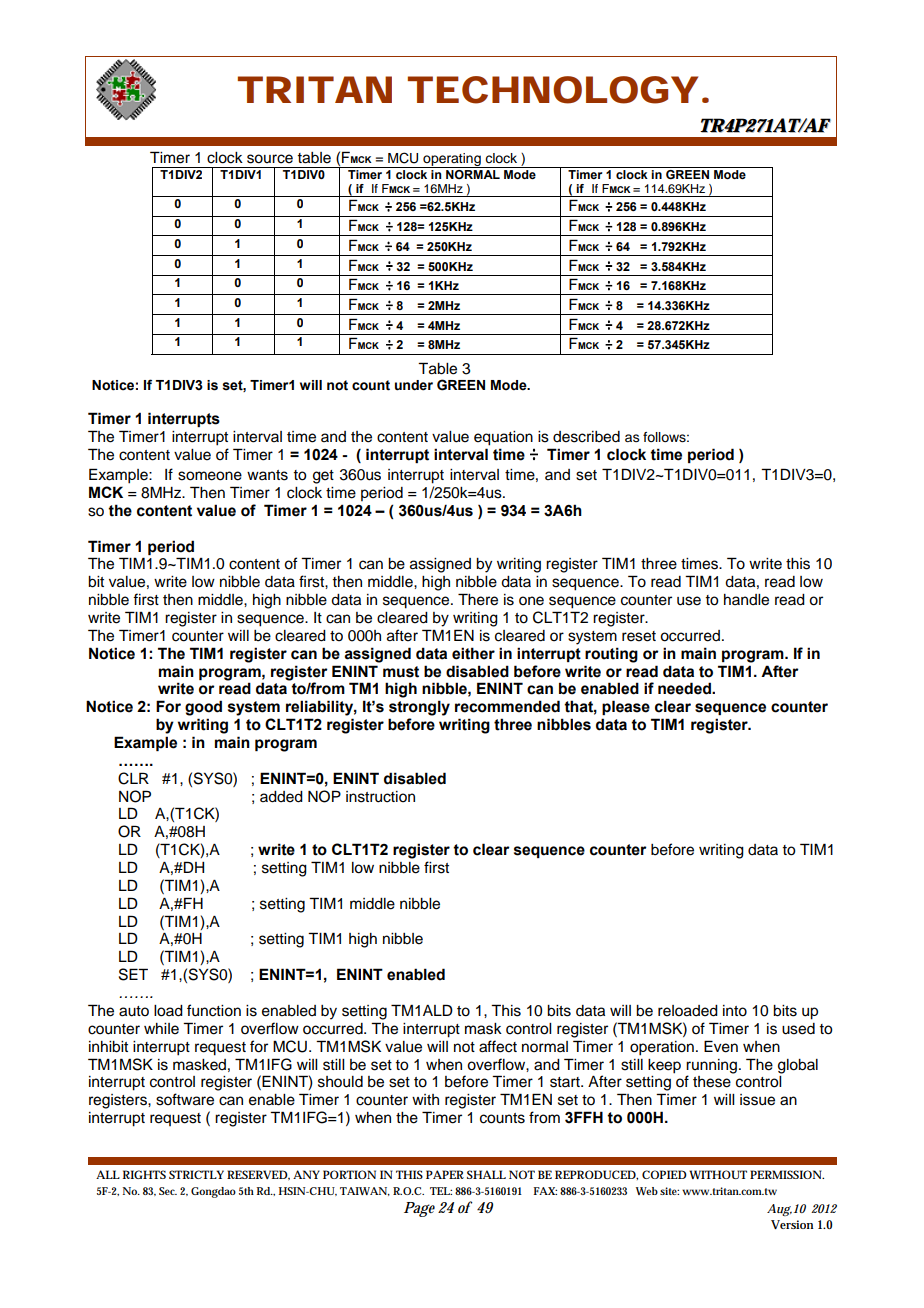  I want to click on Sec, so click(168, 1191).
